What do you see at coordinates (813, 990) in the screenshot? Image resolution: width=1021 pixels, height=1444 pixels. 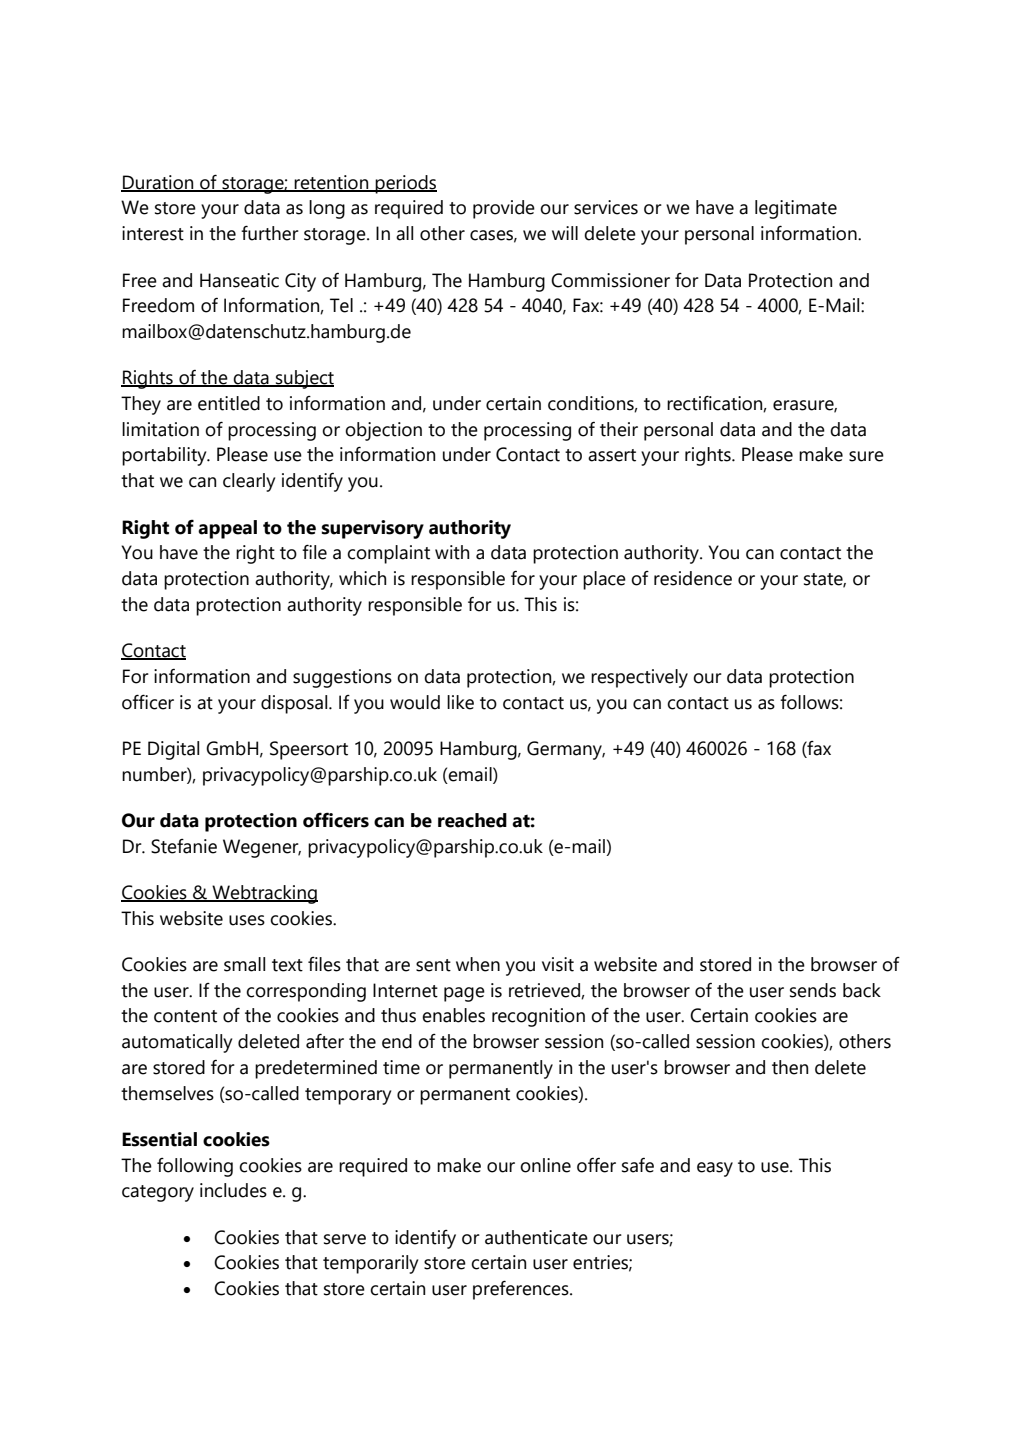 I see `sends` at bounding box center [813, 990].
